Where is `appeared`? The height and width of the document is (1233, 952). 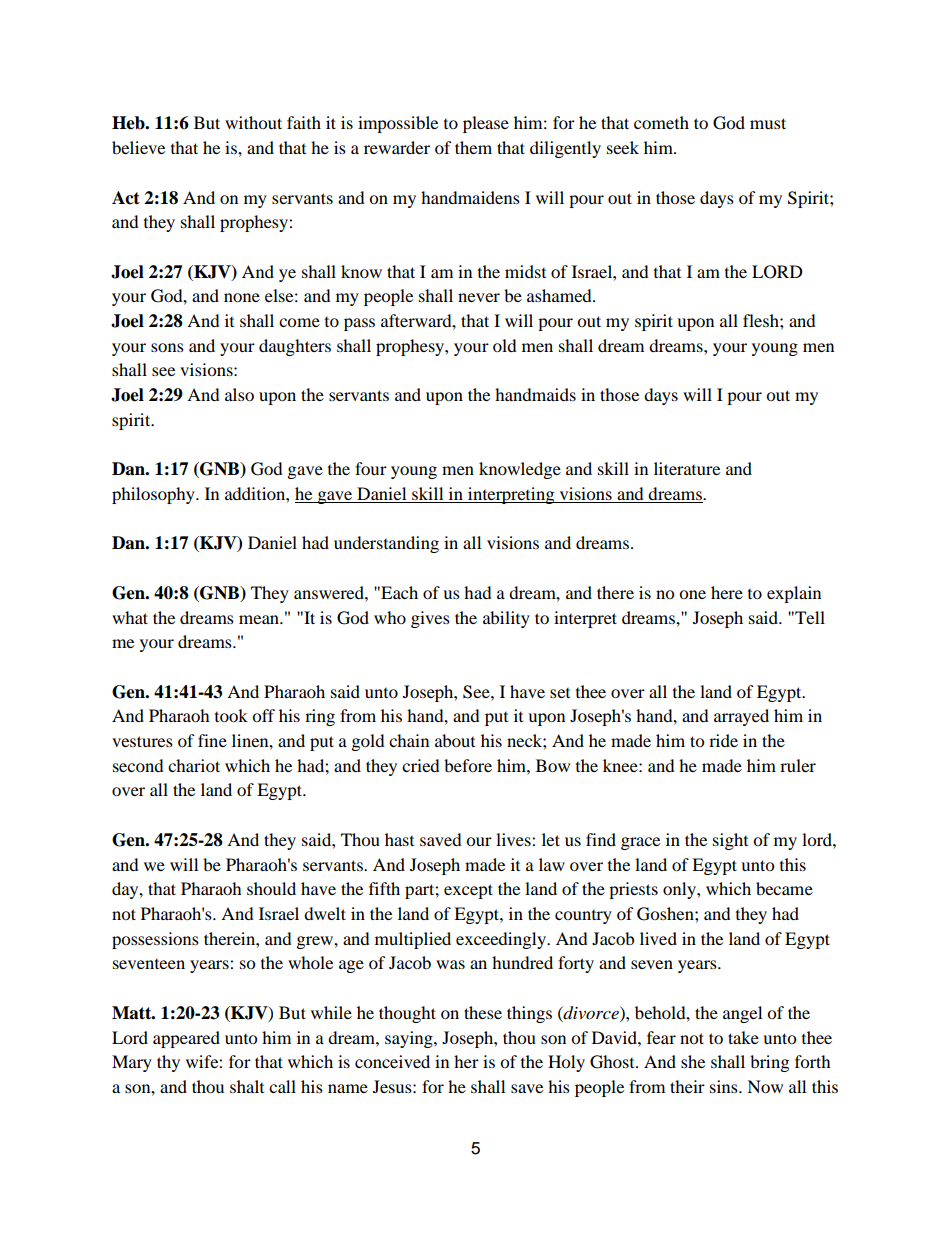
appeared is located at coordinates (186, 1039).
